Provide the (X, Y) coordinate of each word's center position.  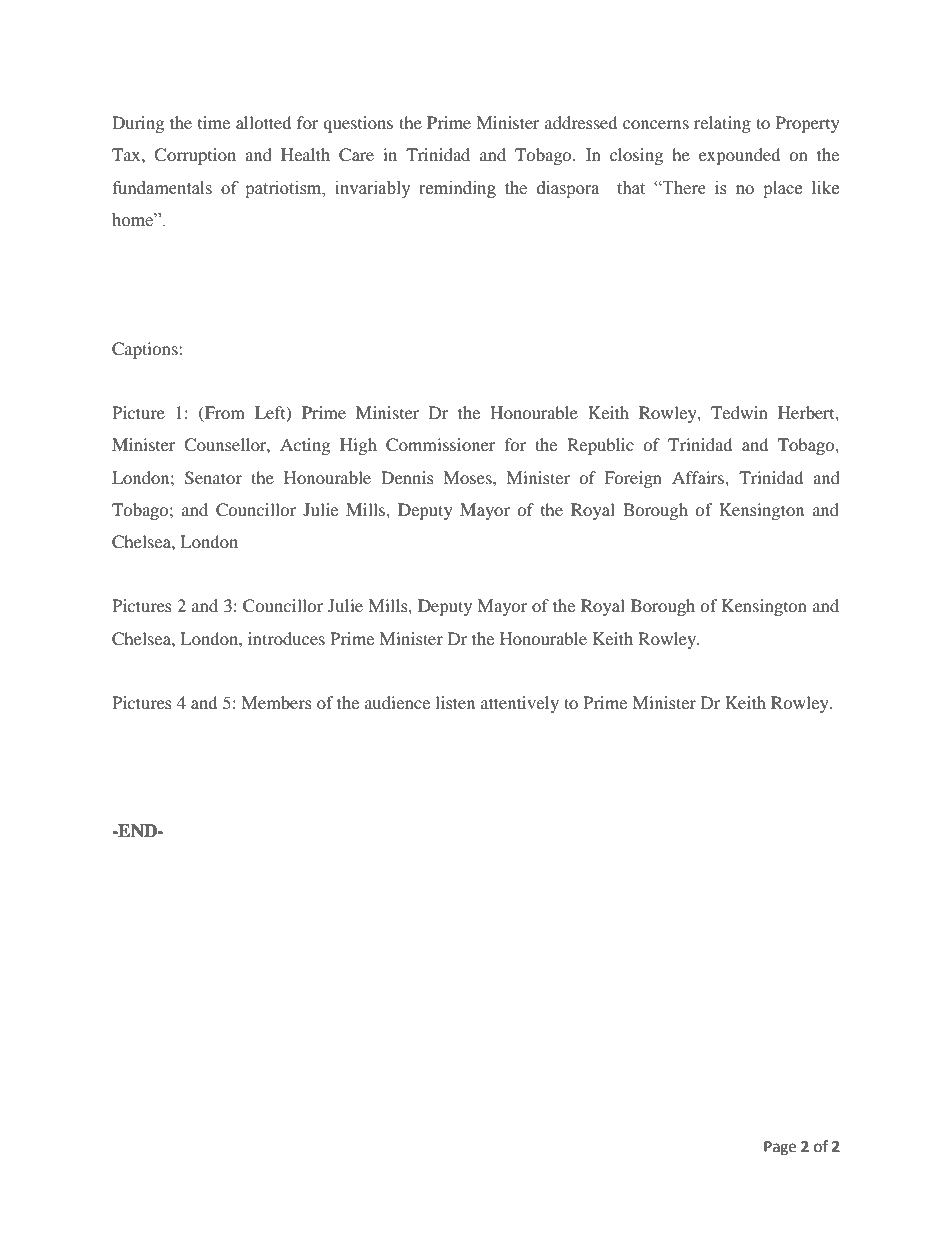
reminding (457, 189)
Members (277, 702)
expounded (739, 156)
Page (780, 1148)
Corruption (195, 156)
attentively (520, 704)
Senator (213, 478)
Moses (469, 477)
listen (455, 702)
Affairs (699, 477)
